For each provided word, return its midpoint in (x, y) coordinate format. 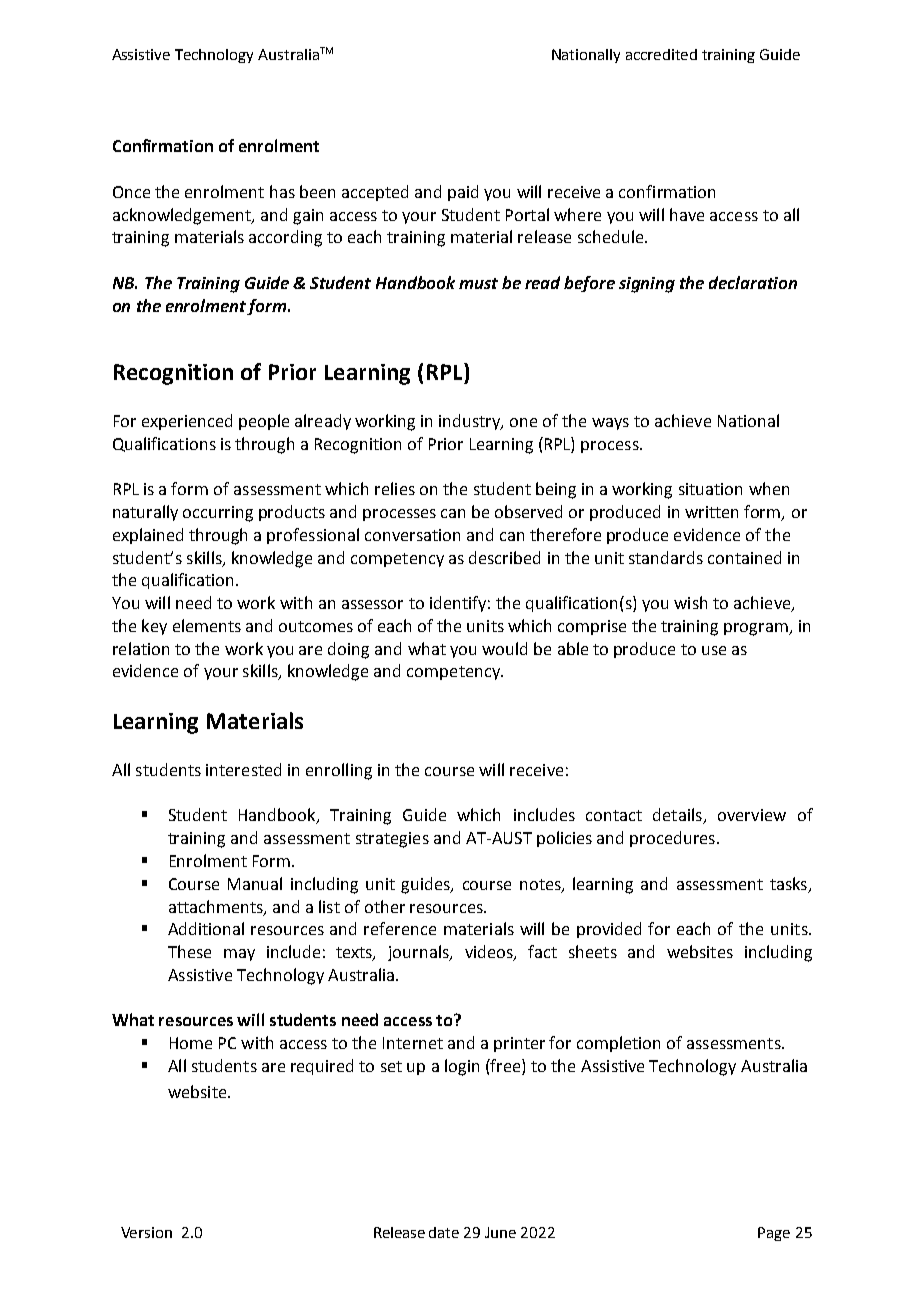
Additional (206, 928)
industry (471, 422)
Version (146, 1232)
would (504, 648)
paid (463, 193)
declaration (753, 282)
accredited (661, 54)
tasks (788, 883)
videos (490, 953)
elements (207, 625)
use (714, 650)
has (282, 191)
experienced (187, 422)
